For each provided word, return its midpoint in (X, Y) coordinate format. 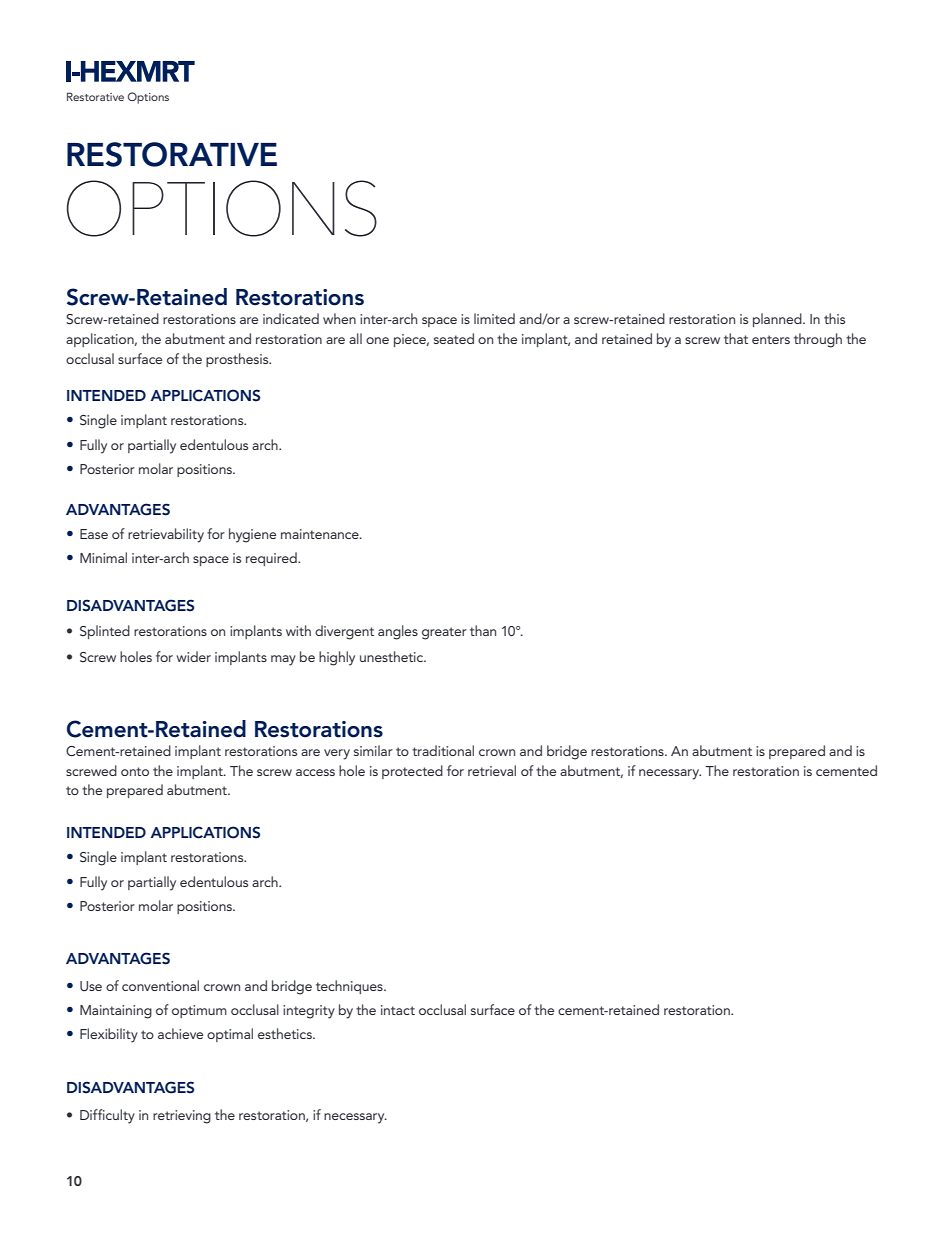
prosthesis (238, 360)
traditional (443, 750)
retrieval (492, 770)
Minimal (103, 557)
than (483, 630)
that (736, 338)
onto (135, 771)
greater (444, 633)
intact (398, 1010)
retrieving (182, 1117)
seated (454, 338)
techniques (350, 987)
